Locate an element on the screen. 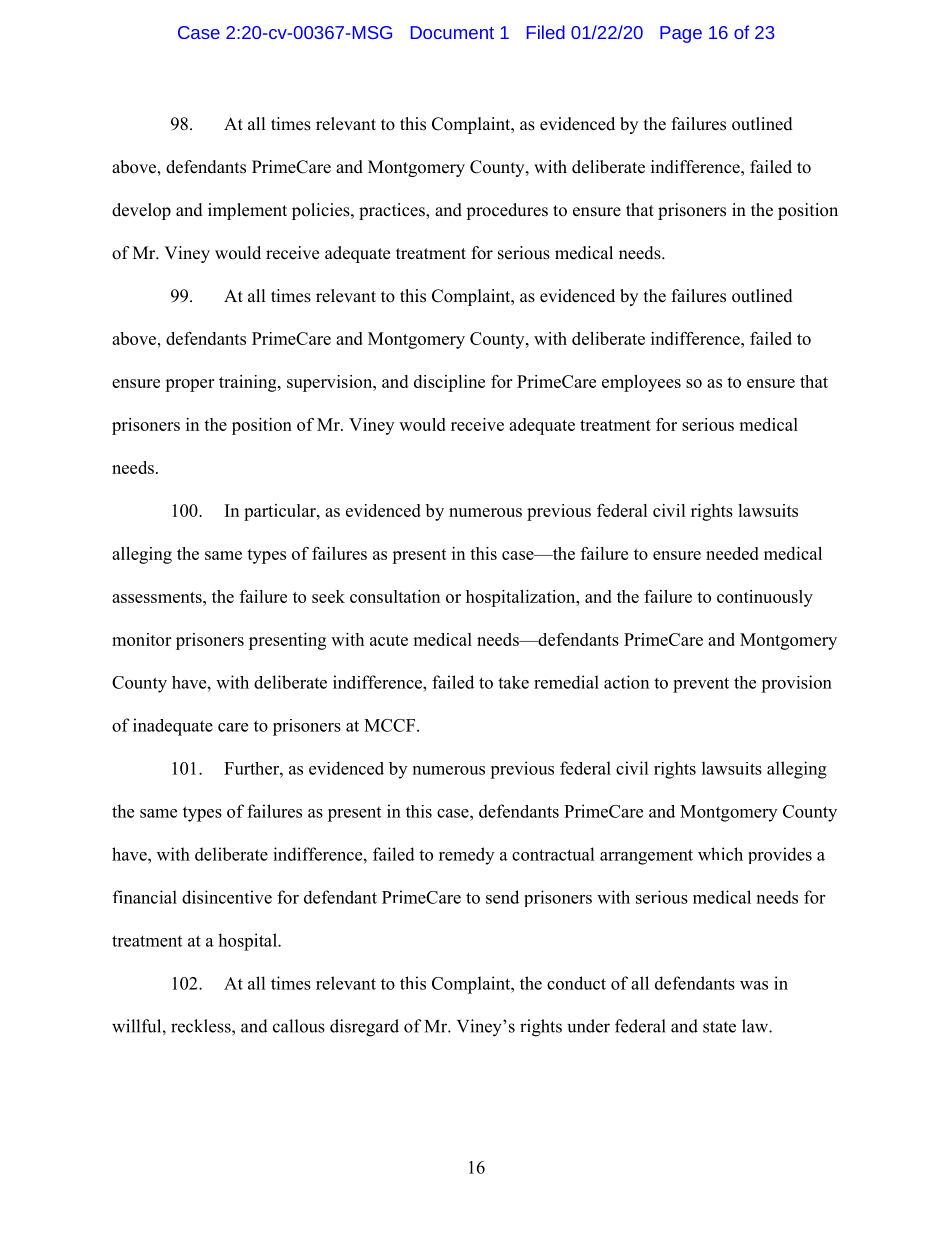 The image size is (952, 1233). Document is located at coordinates (452, 32).
